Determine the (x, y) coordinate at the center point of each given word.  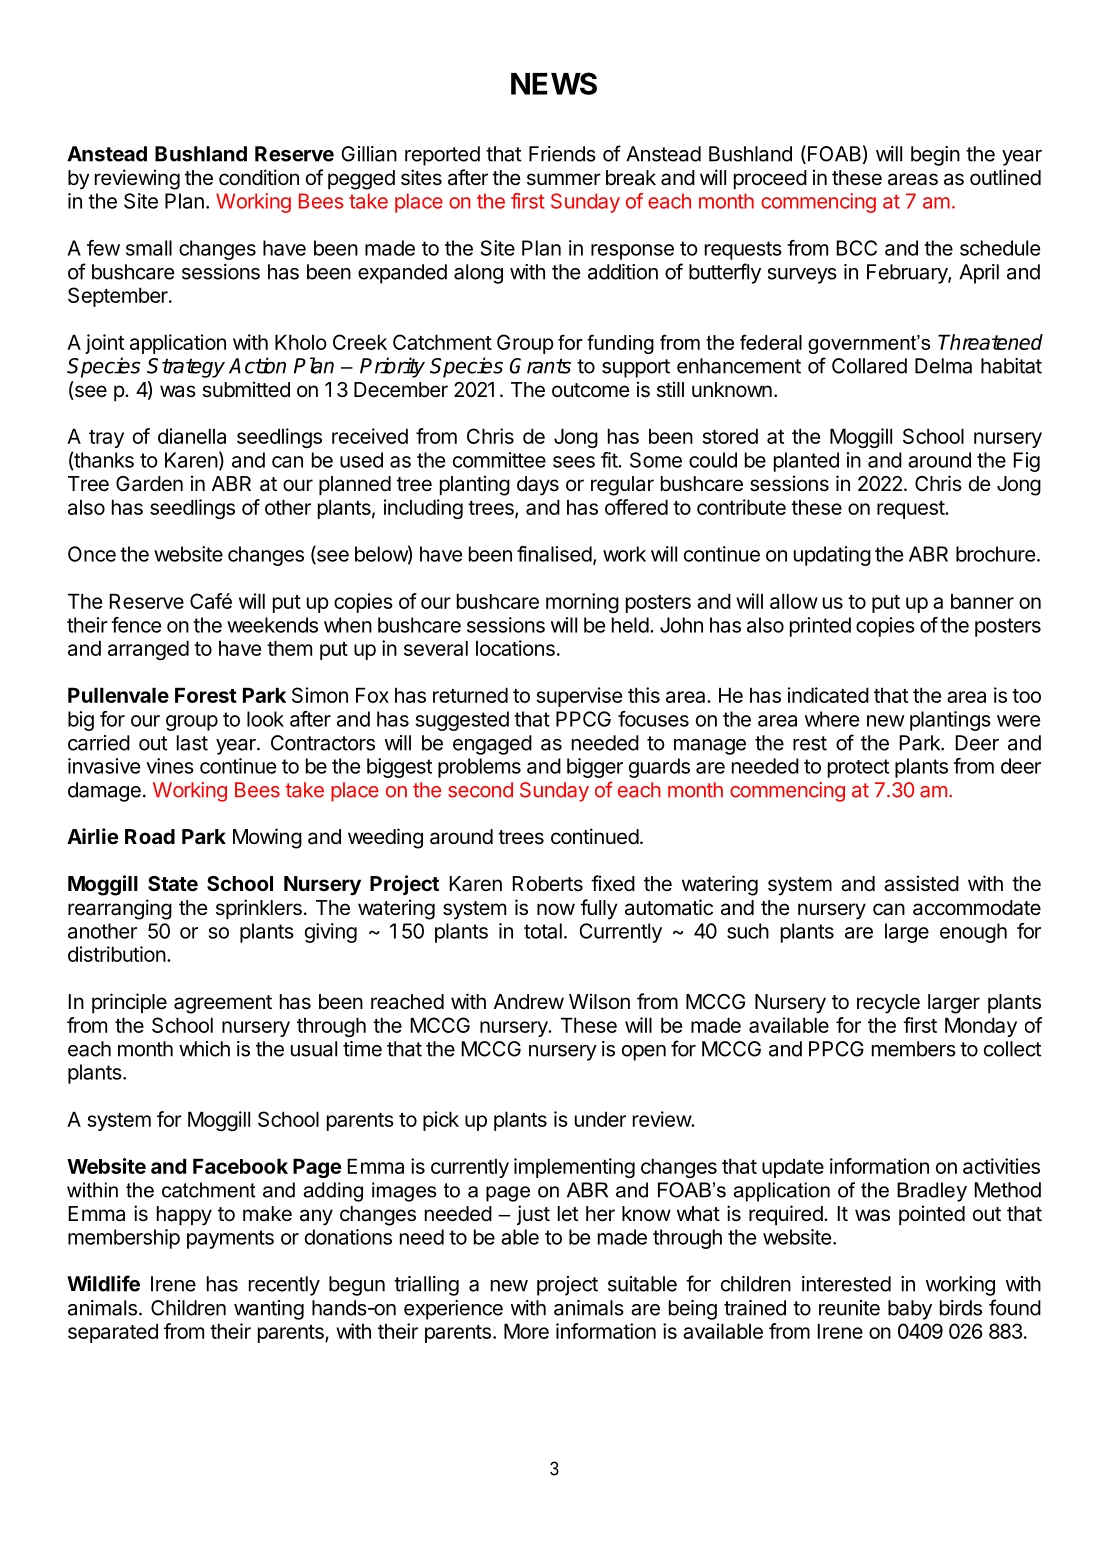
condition (259, 177)
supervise (579, 697)
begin (935, 156)
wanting (269, 1310)
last (192, 743)
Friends (562, 154)
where (832, 719)
